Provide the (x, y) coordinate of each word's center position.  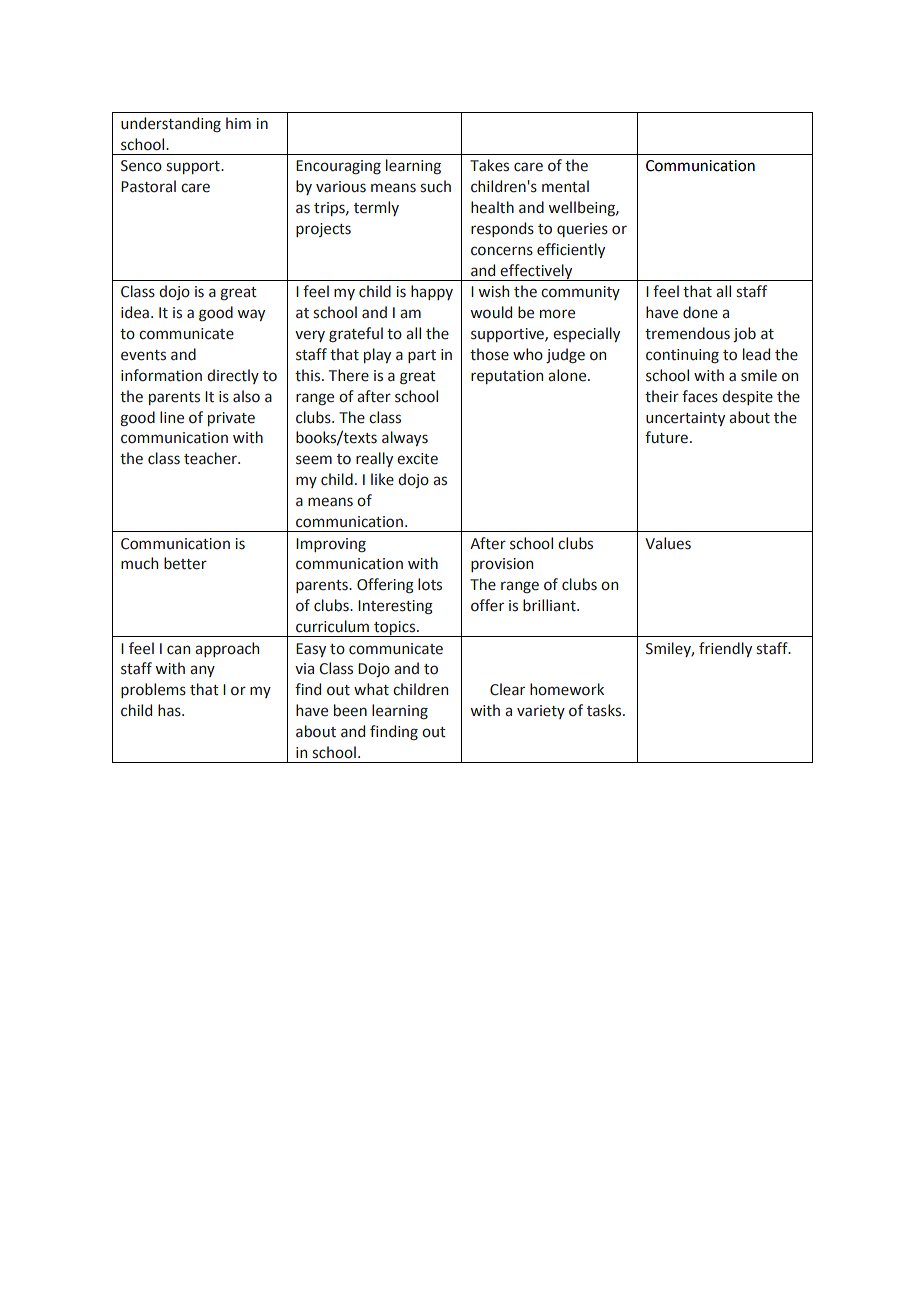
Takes (489, 165)
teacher (211, 458)
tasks (605, 710)
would (491, 312)
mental (565, 186)
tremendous (687, 333)
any (202, 671)
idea (135, 312)
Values (668, 543)
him (238, 123)
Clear (507, 689)
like (382, 479)
